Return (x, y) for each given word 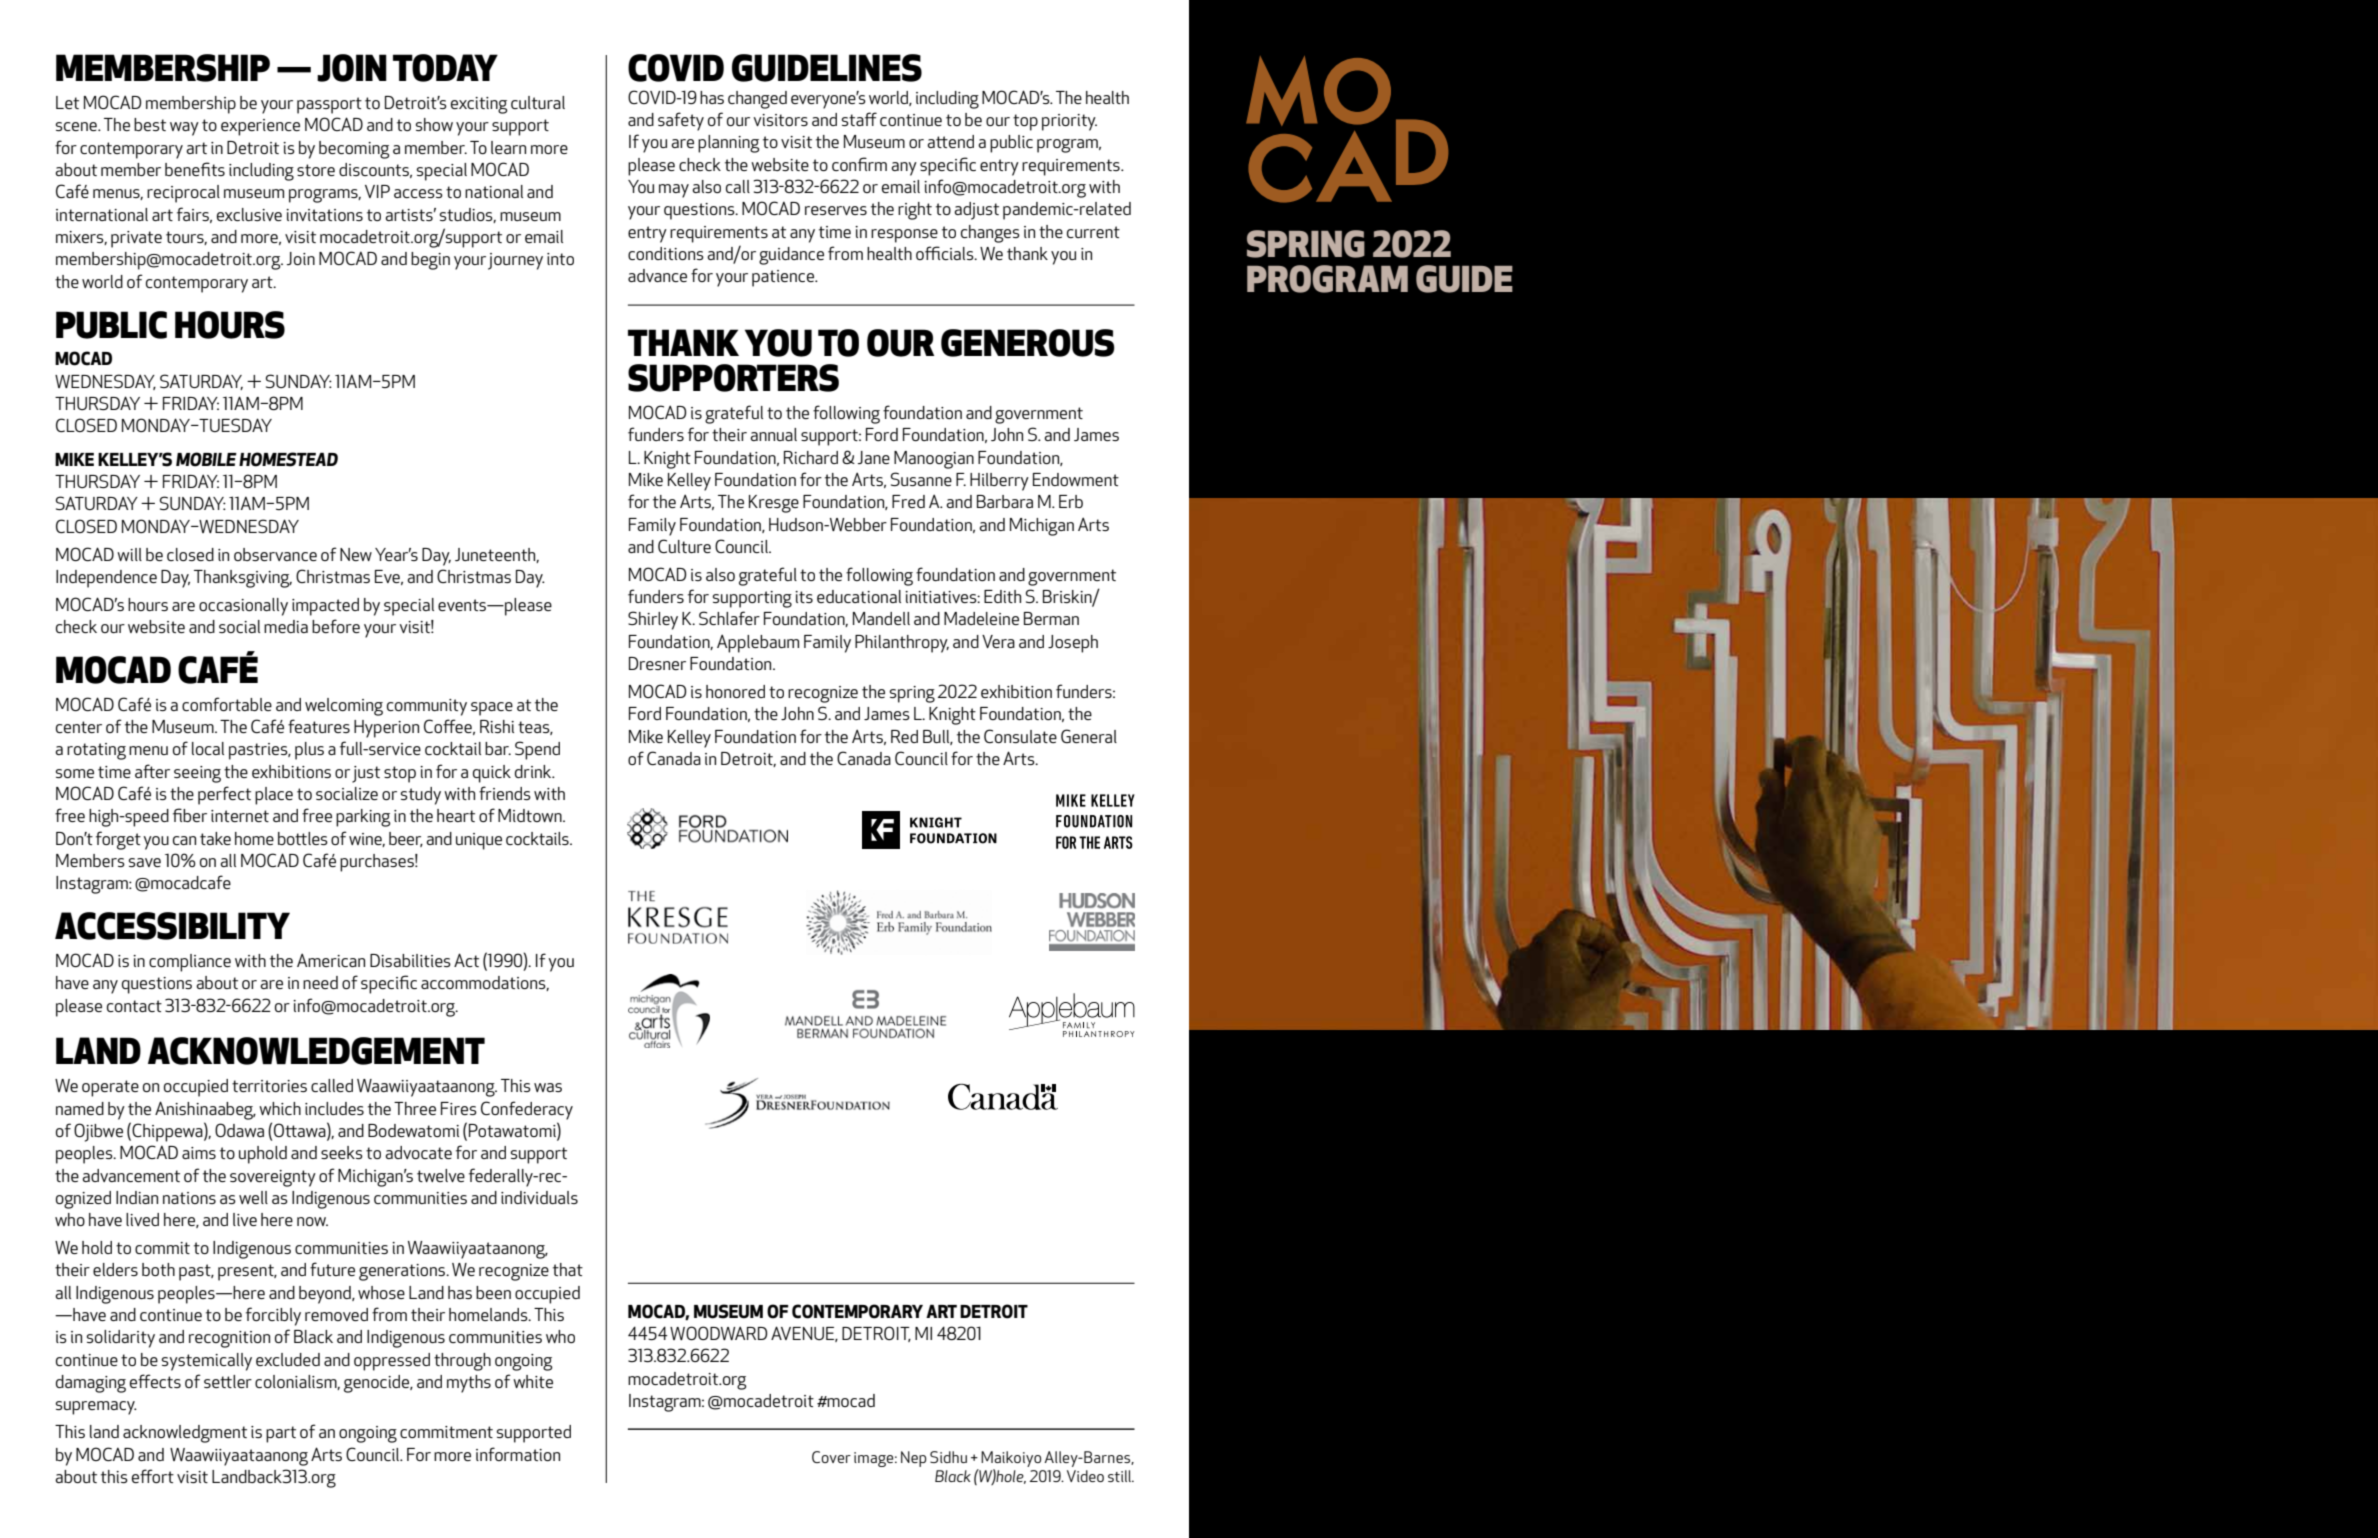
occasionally (243, 607)
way (184, 129)
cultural (538, 102)
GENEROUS (1028, 343)
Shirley (653, 620)
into (560, 259)
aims (199, 1153)
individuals (539, 1197)
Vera (998, 641)
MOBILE (206, 459)
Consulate (1020, 736)
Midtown (531, 815)
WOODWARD (718, 1333)
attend (950, 141)
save (145, 862)
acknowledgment (185, 1434)
